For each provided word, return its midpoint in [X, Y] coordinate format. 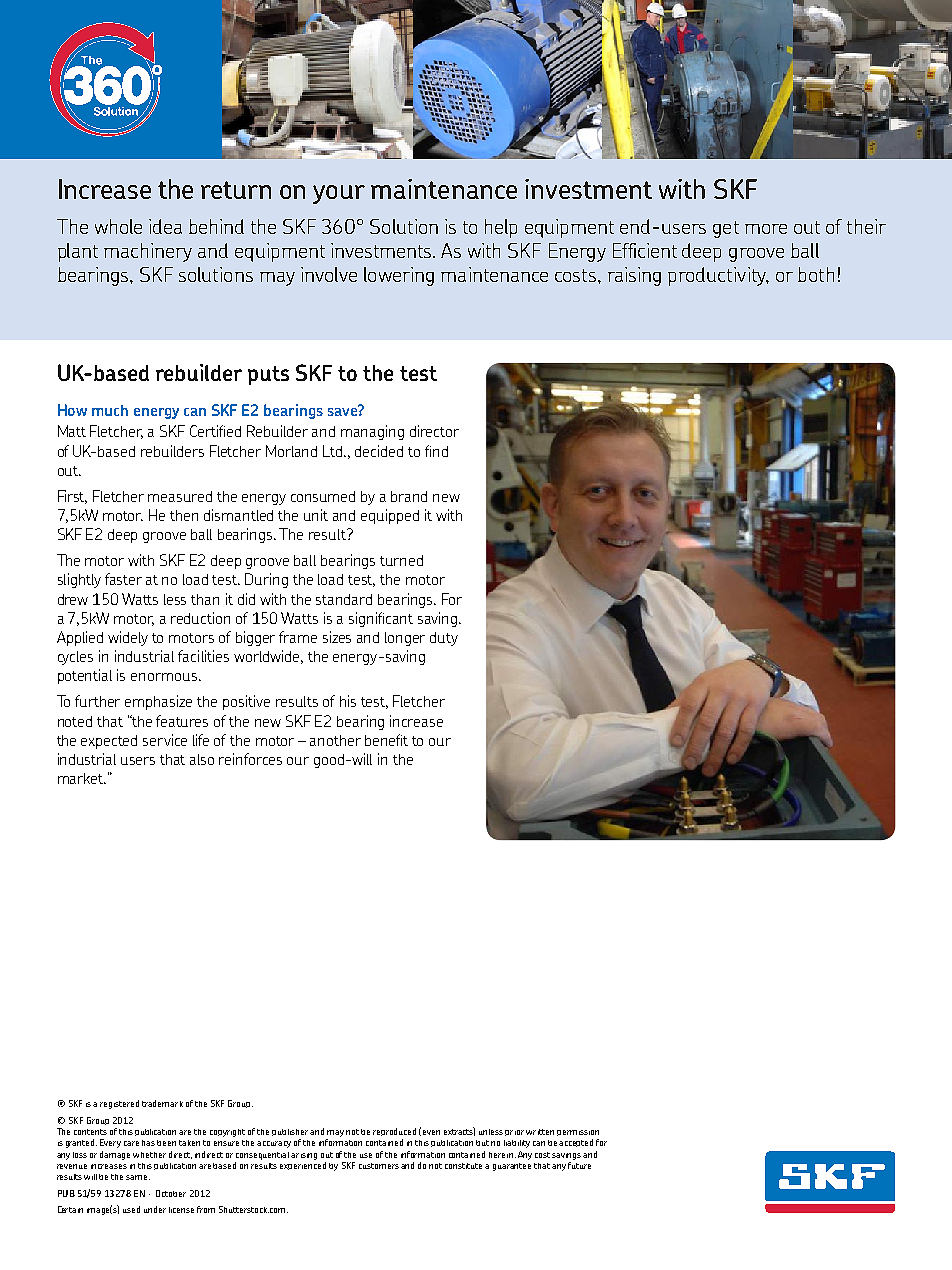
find [436, 451]
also [202, 759]
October [171, 1193]
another [335, 740]
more [766, 229]
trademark [162, 1103]
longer [405, 639]
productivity [718, 276]
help [501, 228]
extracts [459, 1131]
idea [165, 226]
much [110, 410]
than [205, 599]
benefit [386, 740]
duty [444, 639]
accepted [576, 1143]
